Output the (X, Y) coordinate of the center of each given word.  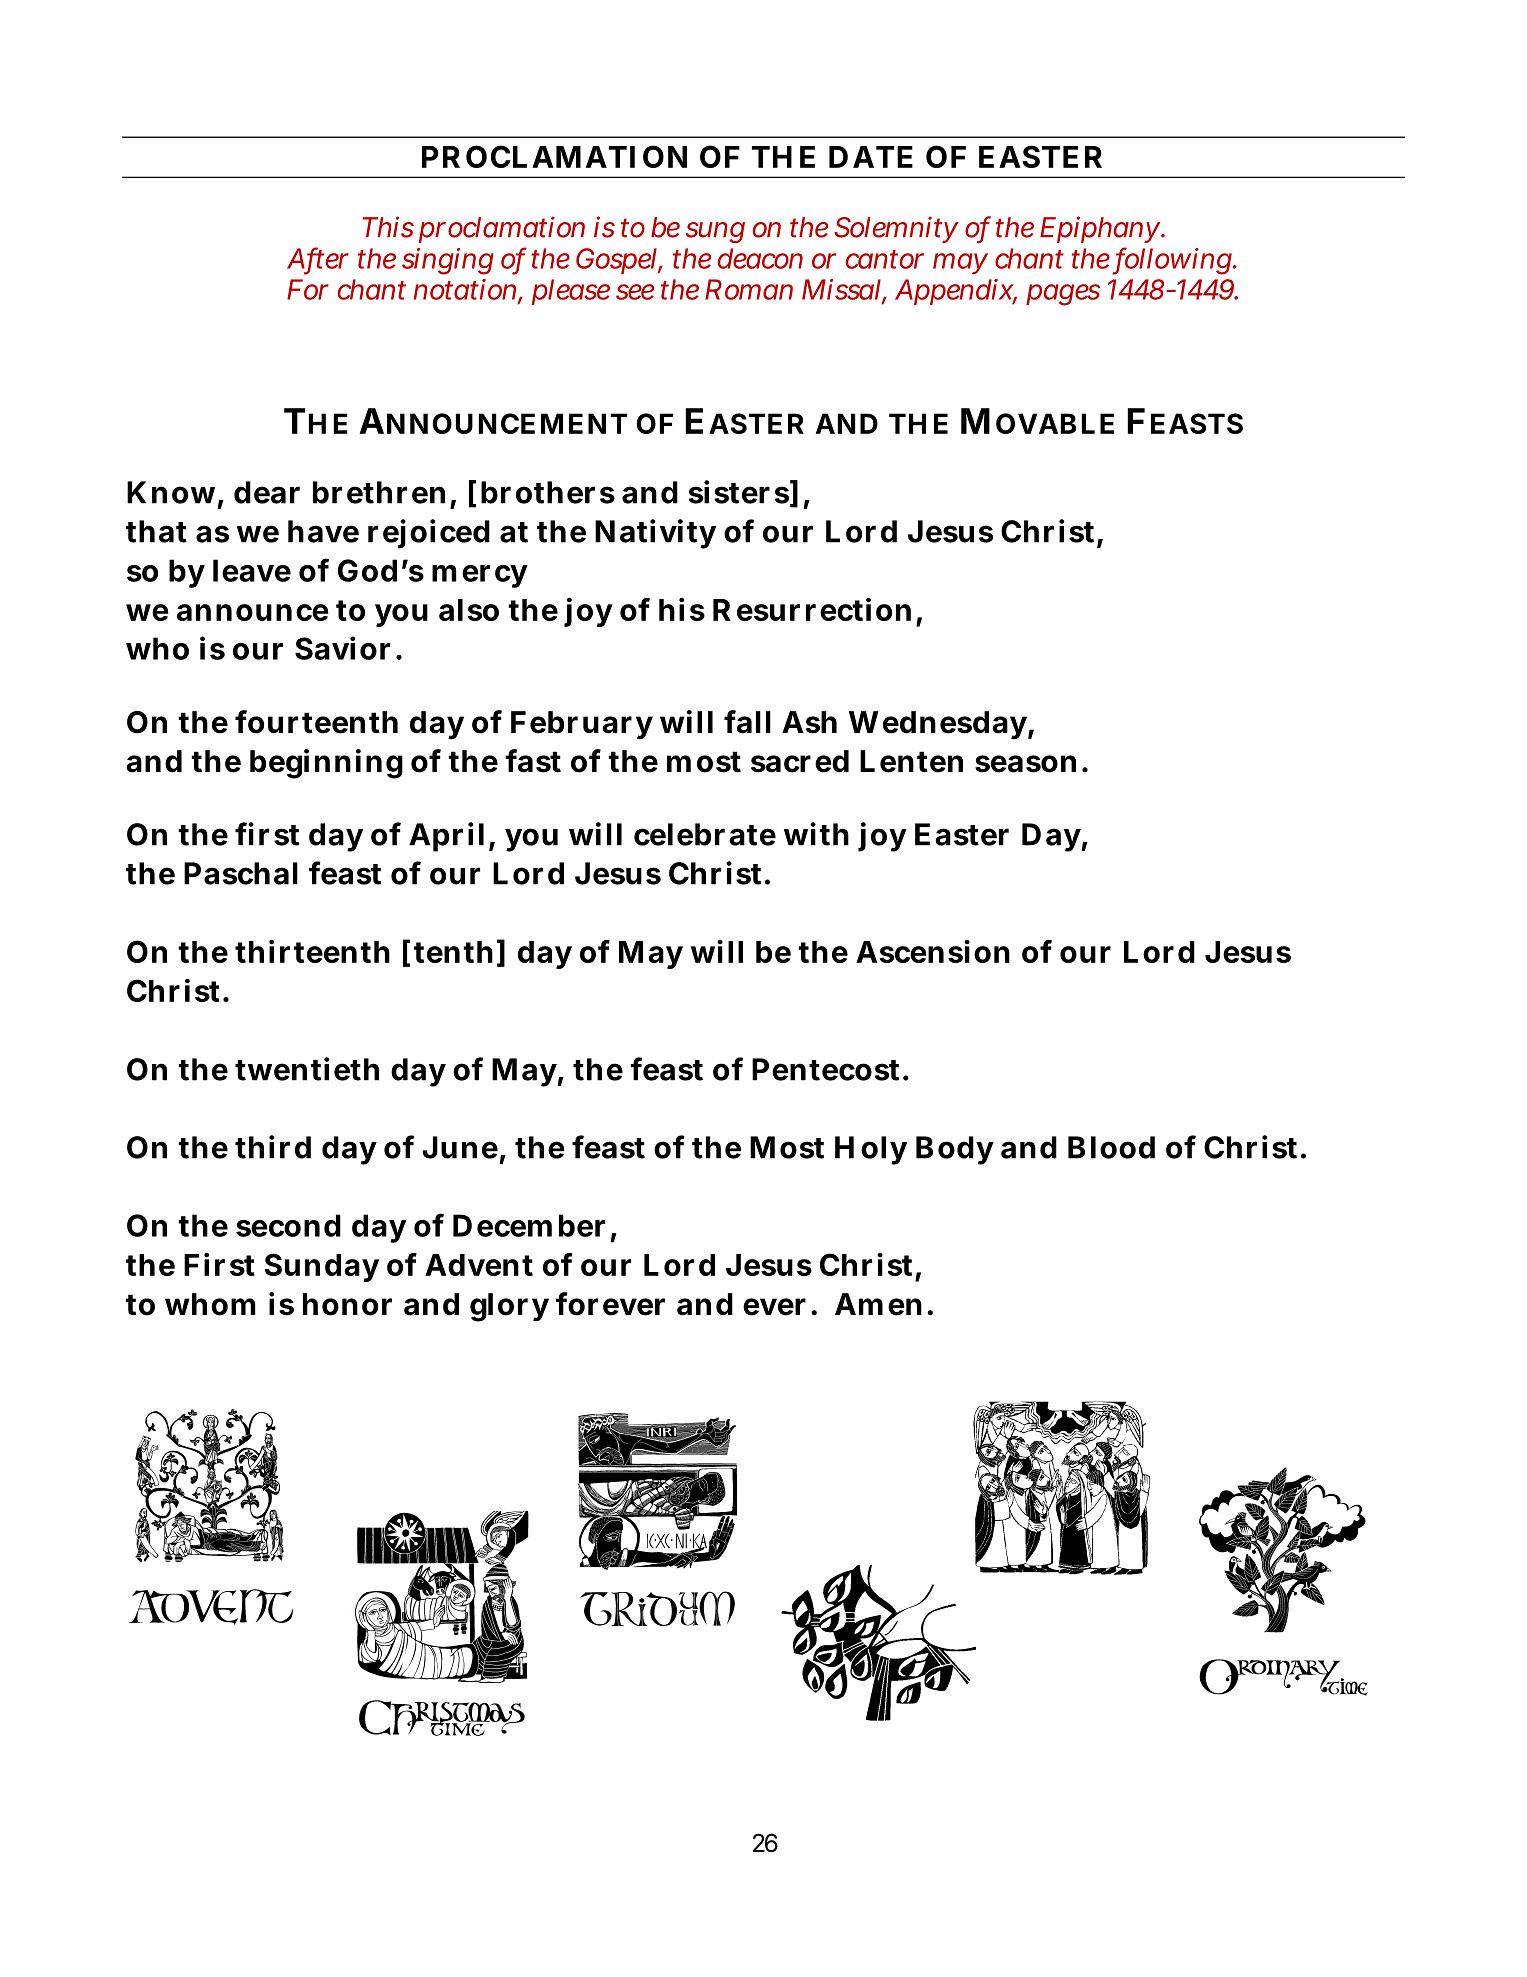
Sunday (321, 1267)
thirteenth (312, 951)
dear (267, 492)
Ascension (933, 951)
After (318, 259)
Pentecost (825, 1069)
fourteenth (316, 722)
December (529, 1225)
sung (715, 232)
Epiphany (1101, 229)
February (582, 725)
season (1025, 764)
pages (1063, 295)
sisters (739, 492)
